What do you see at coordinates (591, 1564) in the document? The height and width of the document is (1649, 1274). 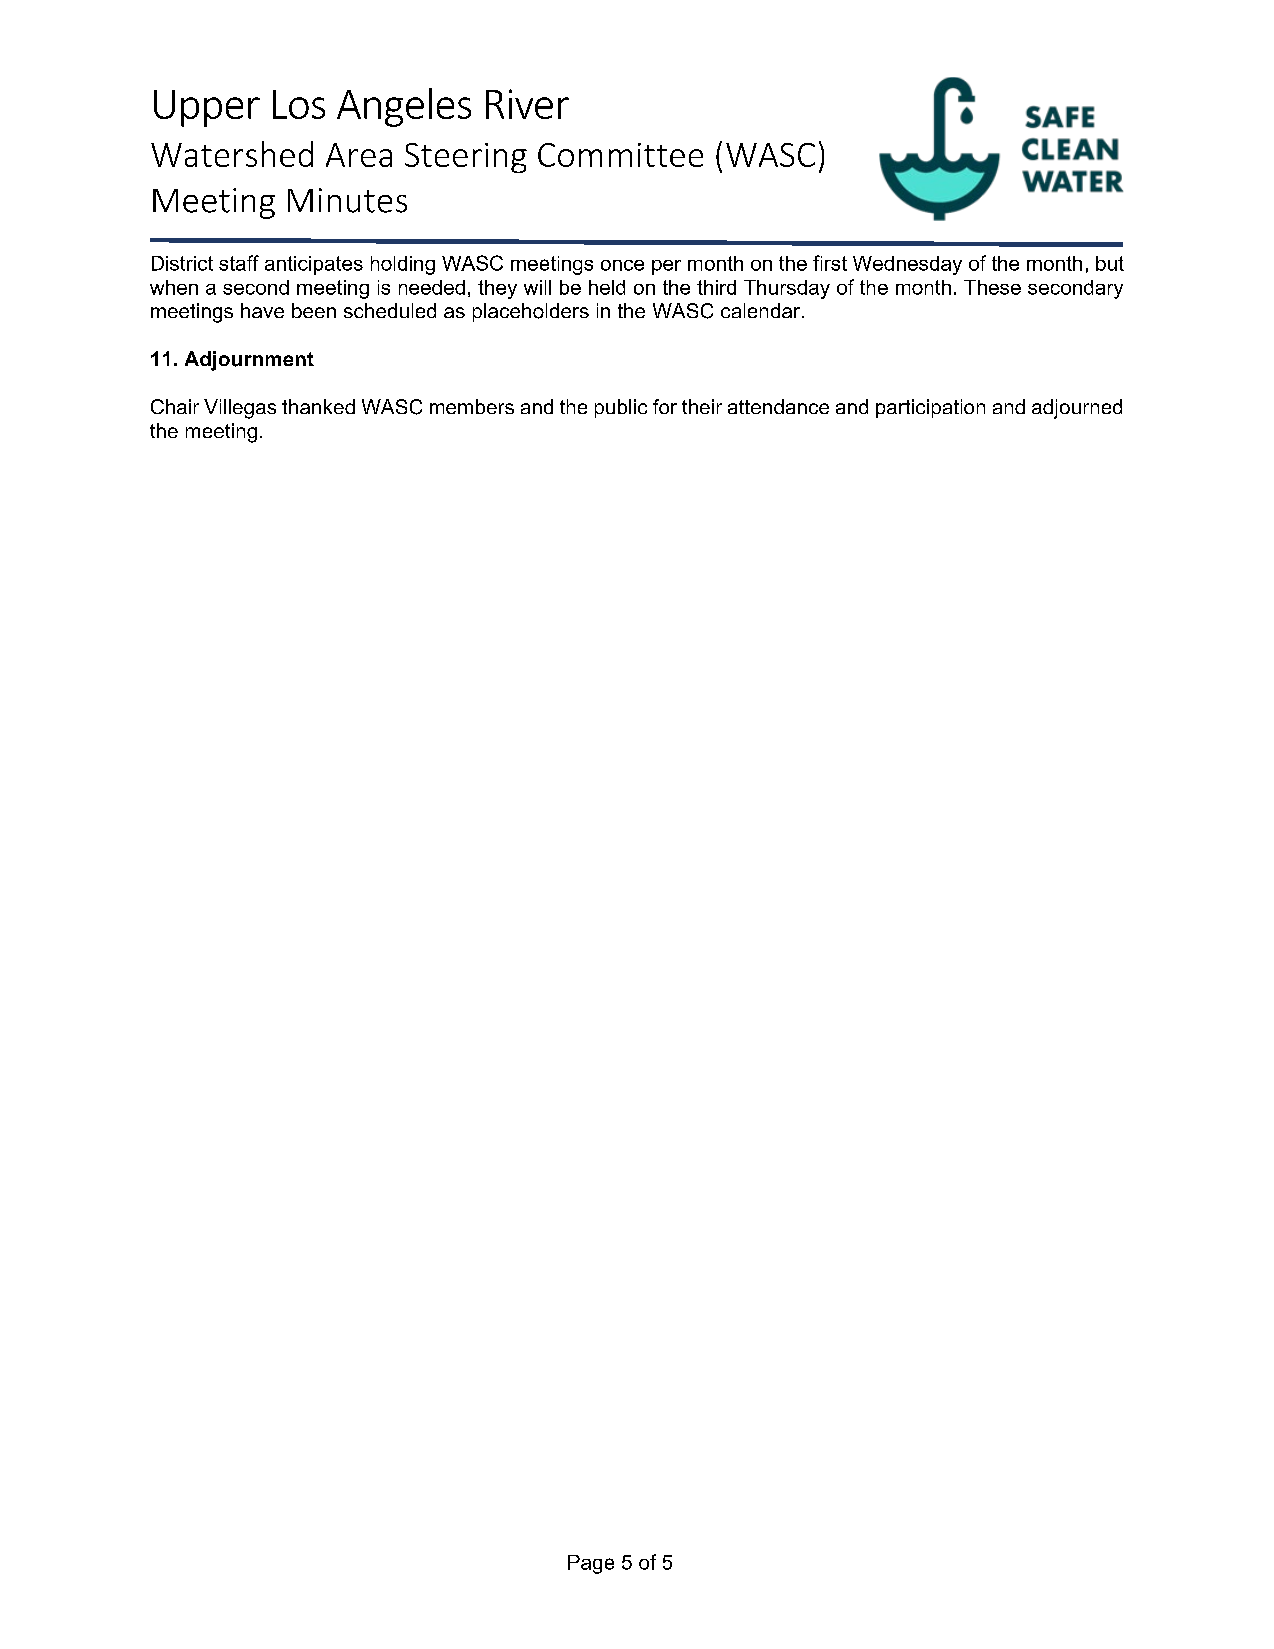 I see `Page` at bounding box center [591, 1564].
